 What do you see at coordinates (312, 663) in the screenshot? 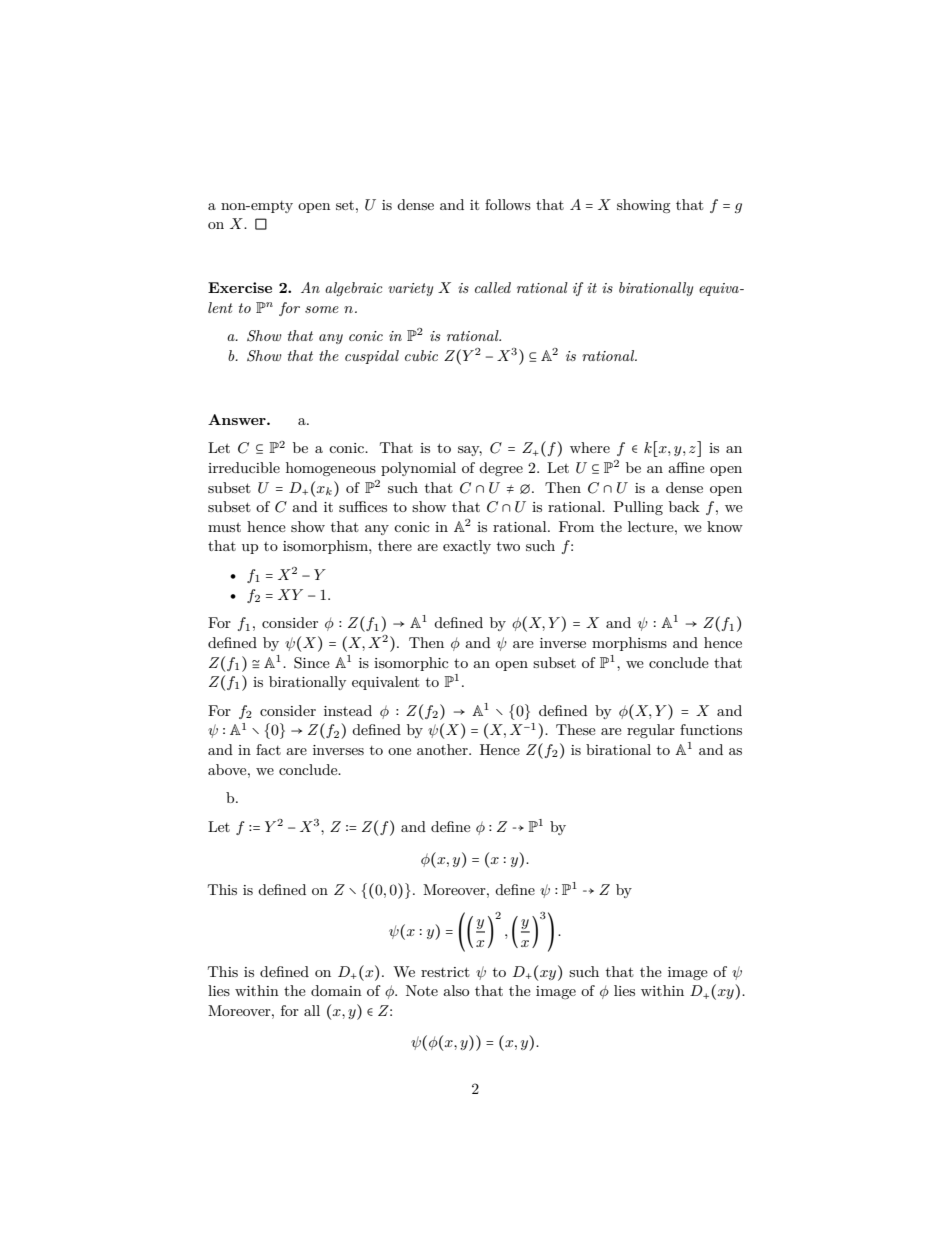
I see `Since` at bounding box center [312, 663].
